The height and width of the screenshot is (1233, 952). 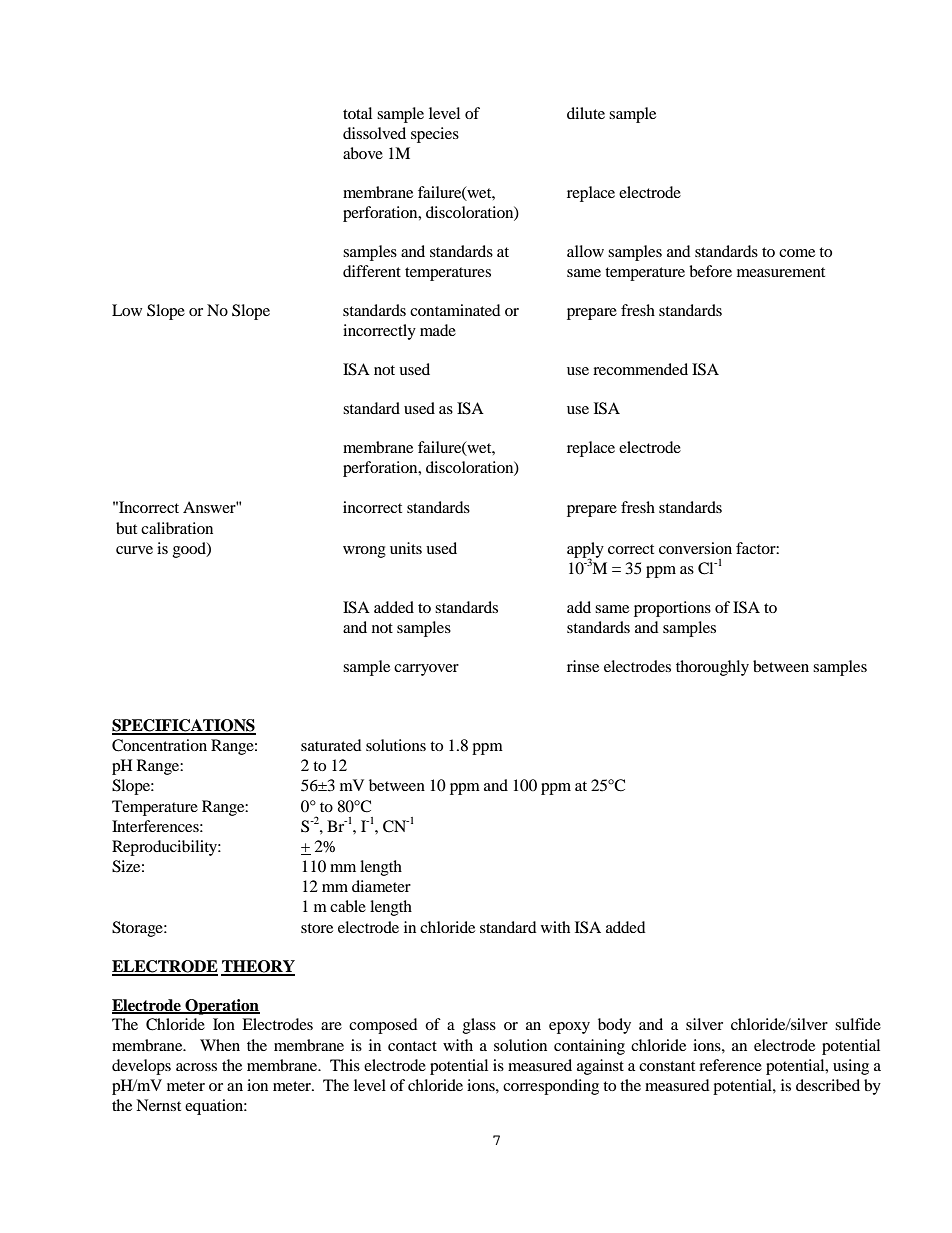 I want to click on corresponding, so click(x=551, y=1087).
